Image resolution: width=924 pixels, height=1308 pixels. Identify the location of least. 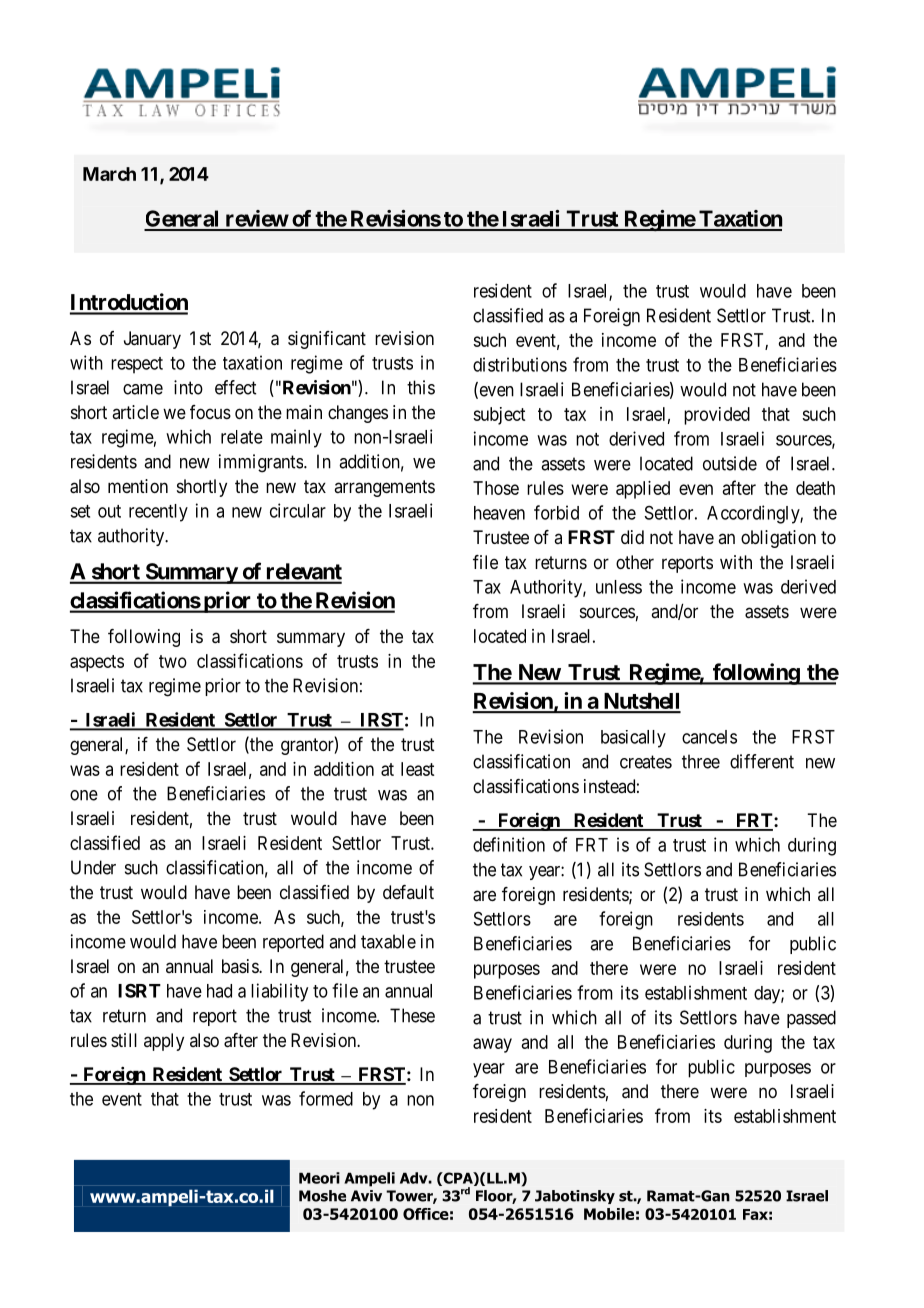
(417, 769).
